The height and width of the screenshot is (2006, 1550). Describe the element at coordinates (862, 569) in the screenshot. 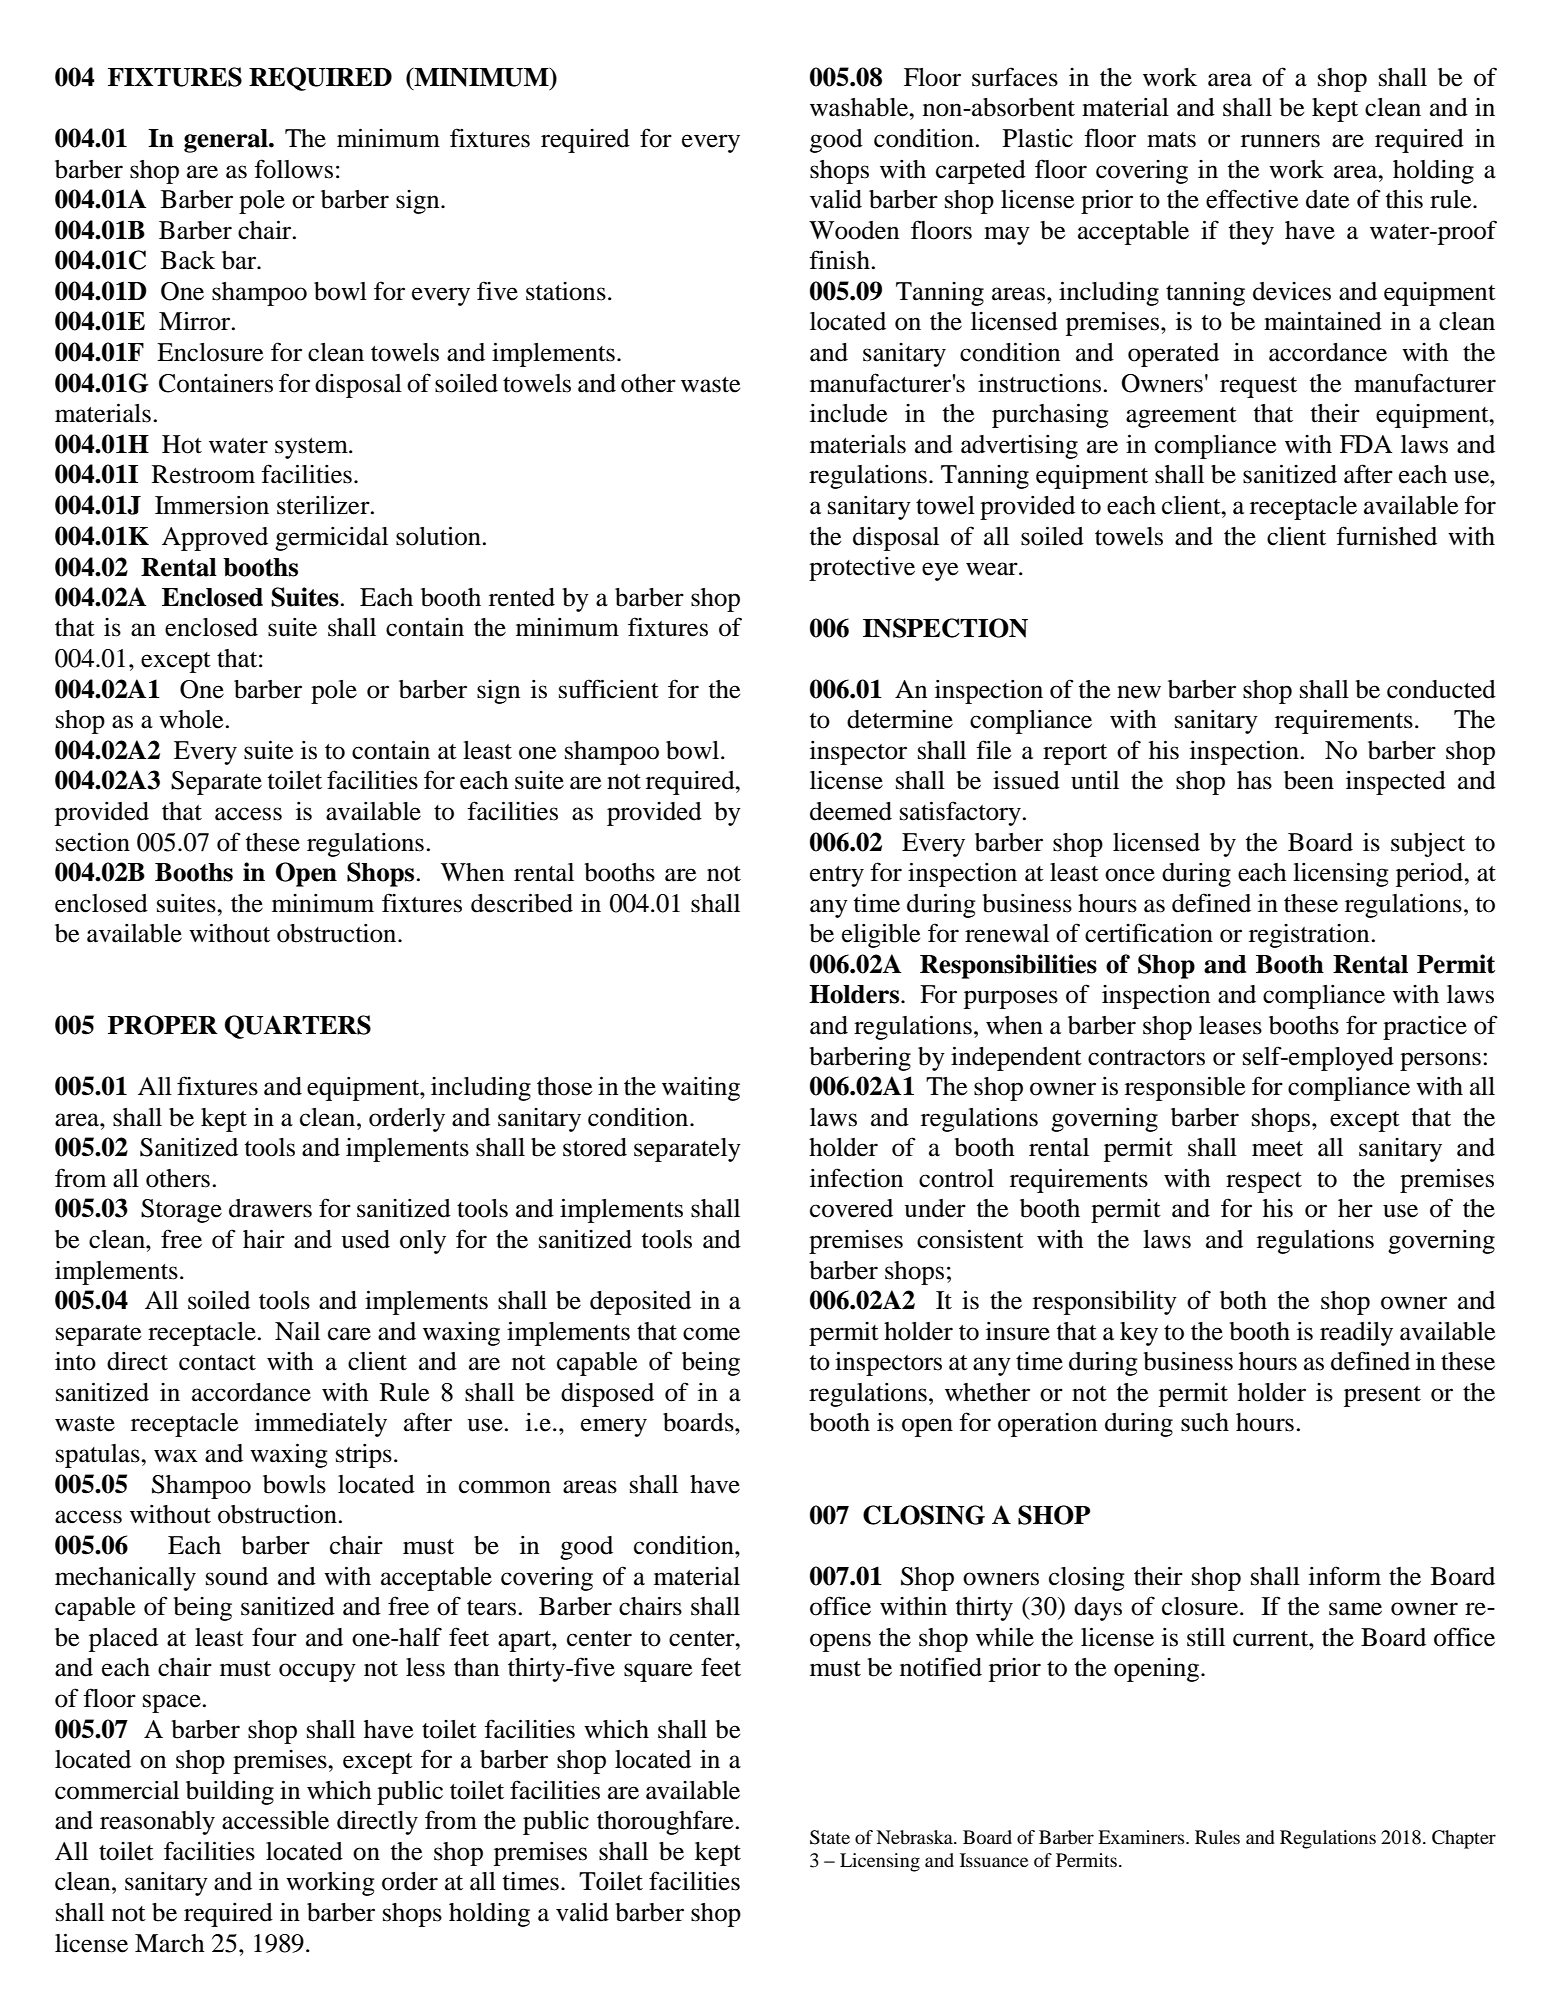

I see `protective` at that location.
